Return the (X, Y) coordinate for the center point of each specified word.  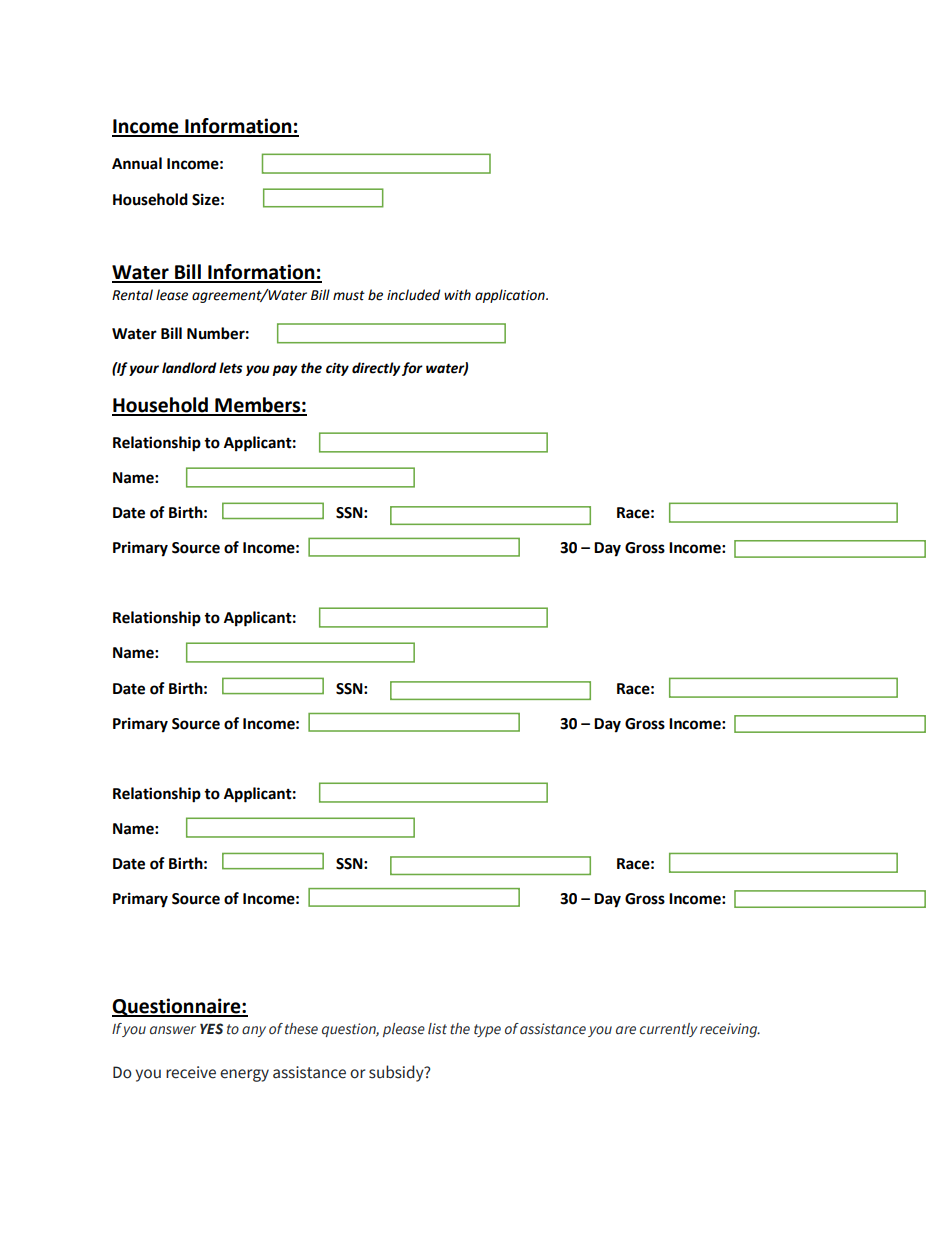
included (413, 295)
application (511, 296)
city (337, 369)
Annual (137, 163)
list (437, 1029)
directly (376, 369)
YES (211, 1029)
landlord (189, 368)
